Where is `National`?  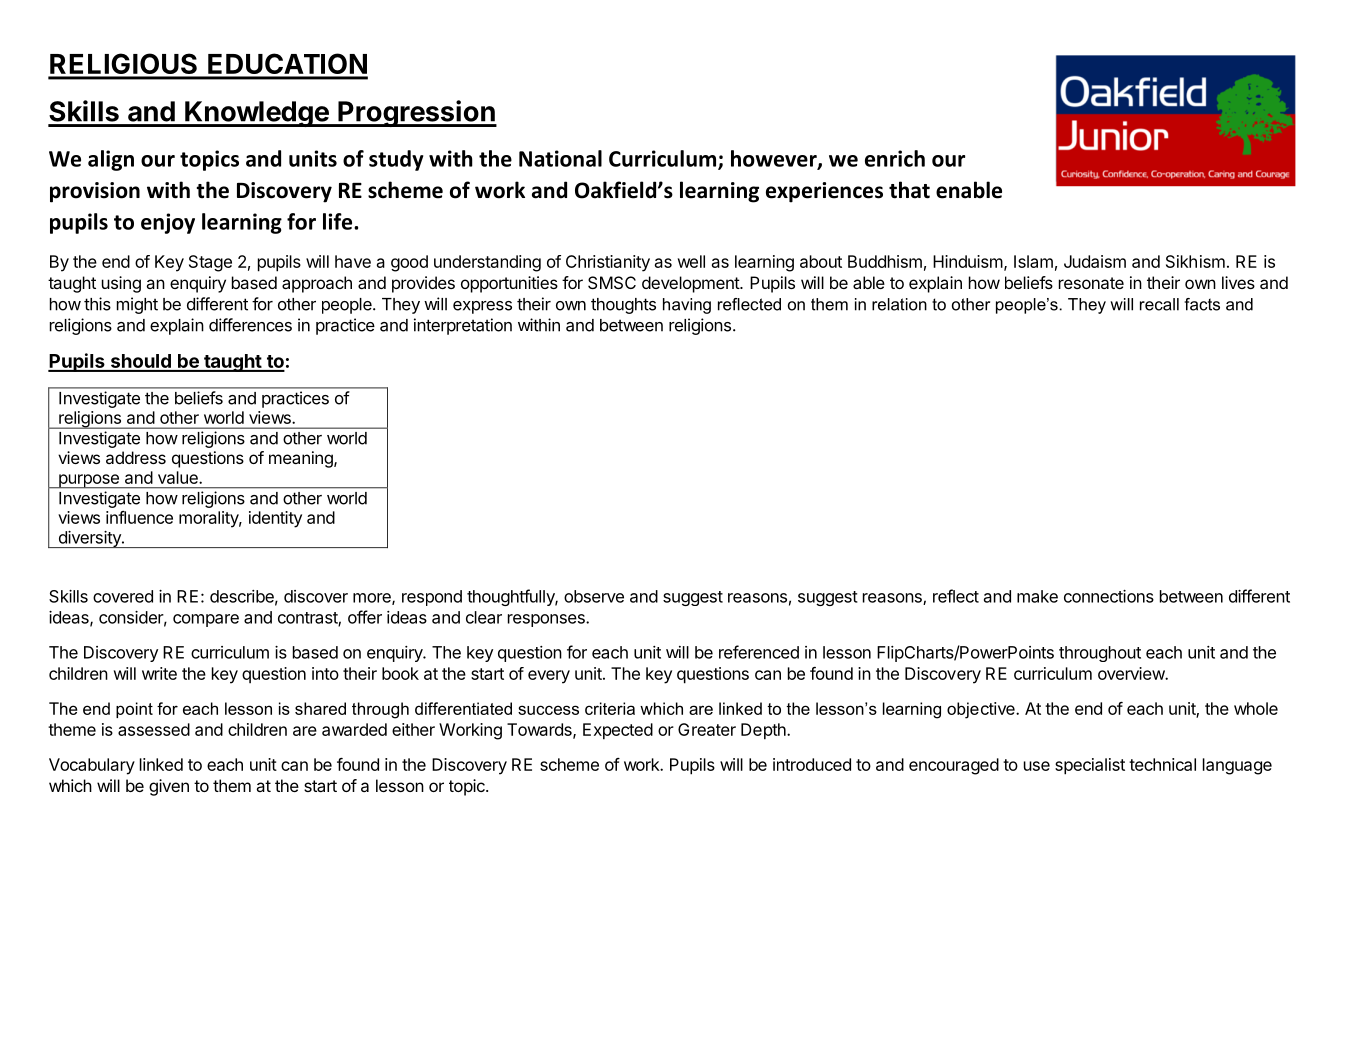
National is located at coordinates (560, 158).
